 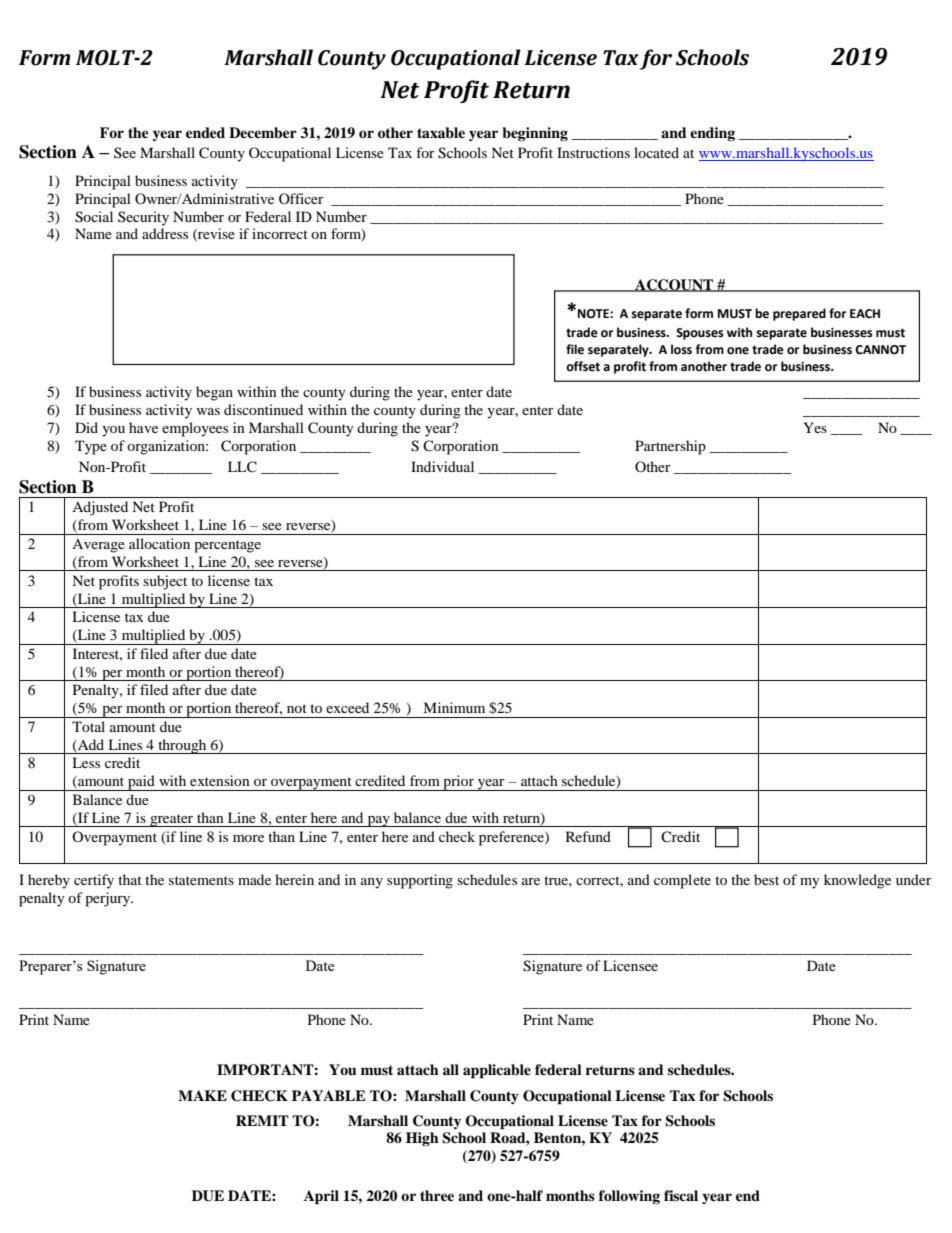 What do you see at coordinates (535, 134) in the document?
I see `beginning` at bounding box center [535, 134].
